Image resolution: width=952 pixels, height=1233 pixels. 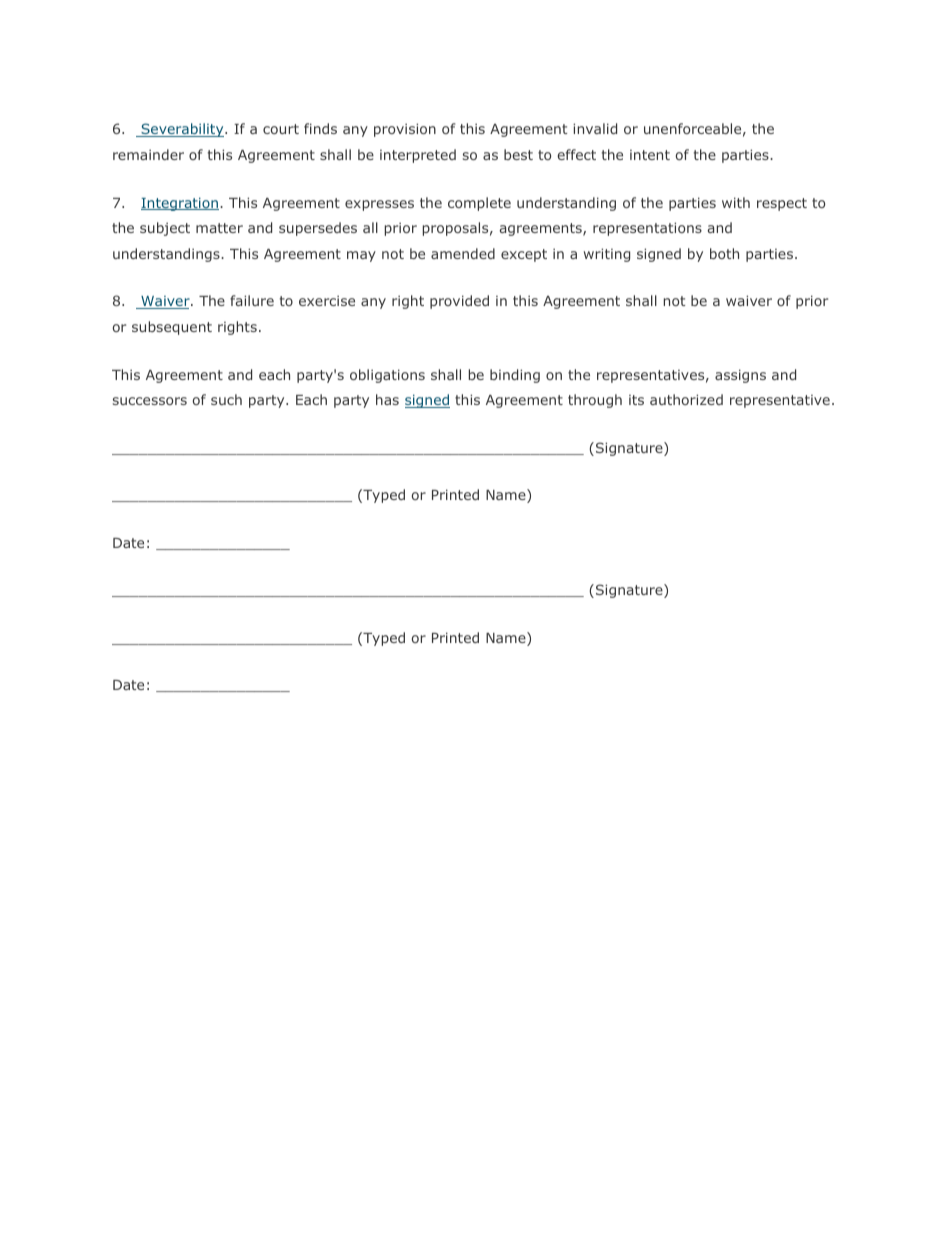 I want to click on intent, so click(x=650, y=155).
